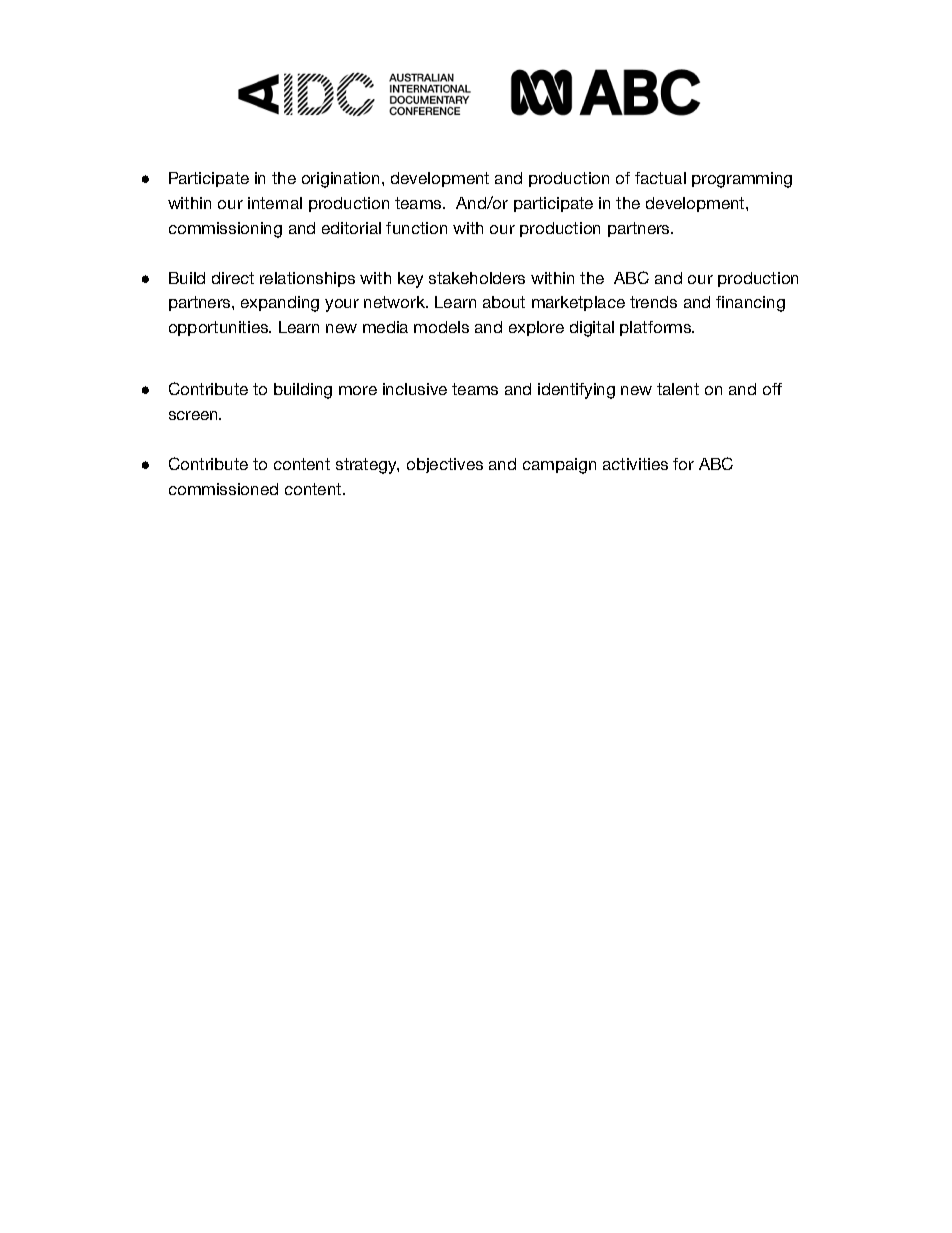  What do you see at coordinates (275, 203) in the screenshot?
I see `internal` at bounding box center [275, 203].
